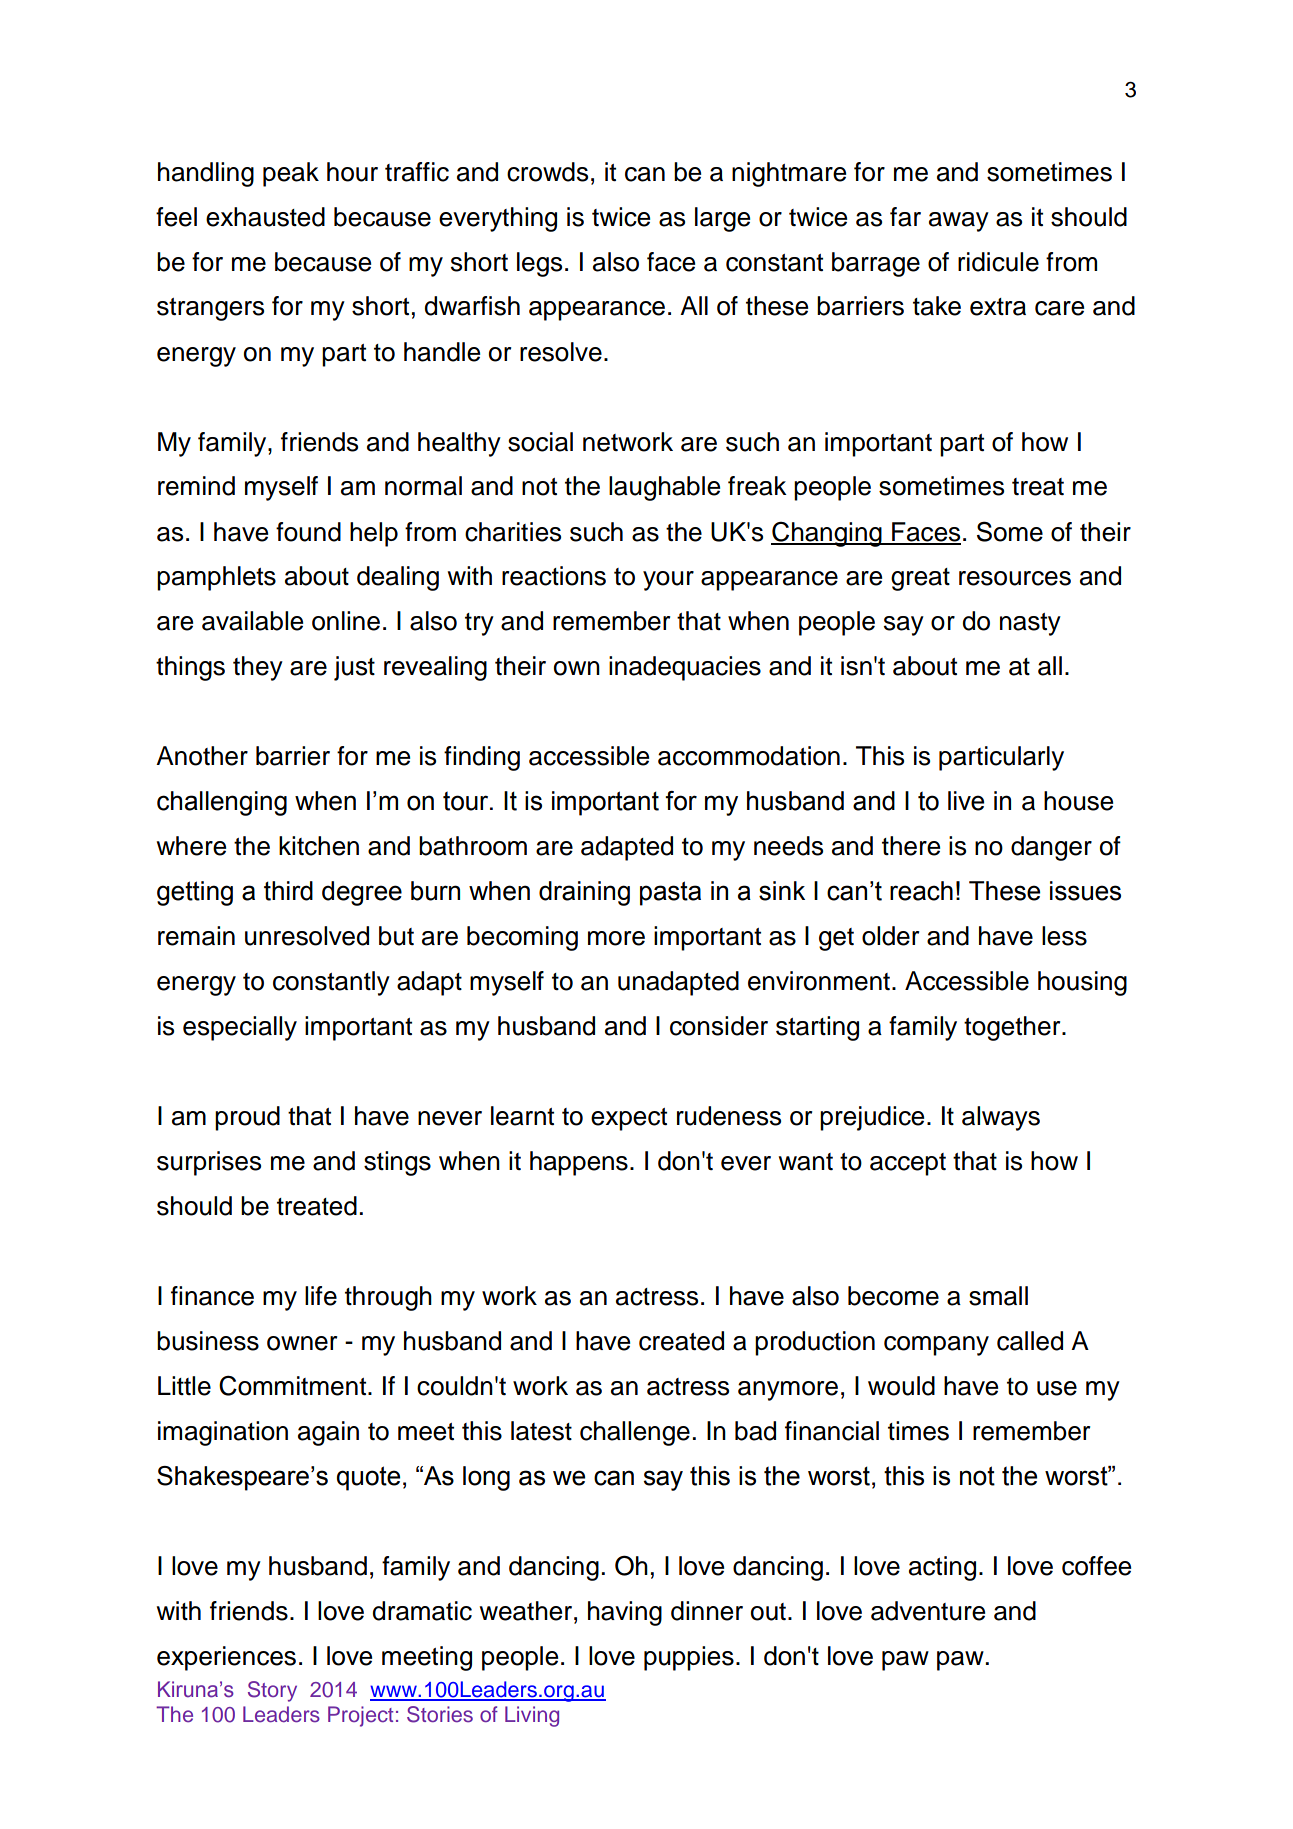 Image resolution: width=1293 pixels, height=1829 pixels. What do you see at coordinates (1015, 578) in the screenshot?
I see `resources` at bounding box center [1015, 578].
